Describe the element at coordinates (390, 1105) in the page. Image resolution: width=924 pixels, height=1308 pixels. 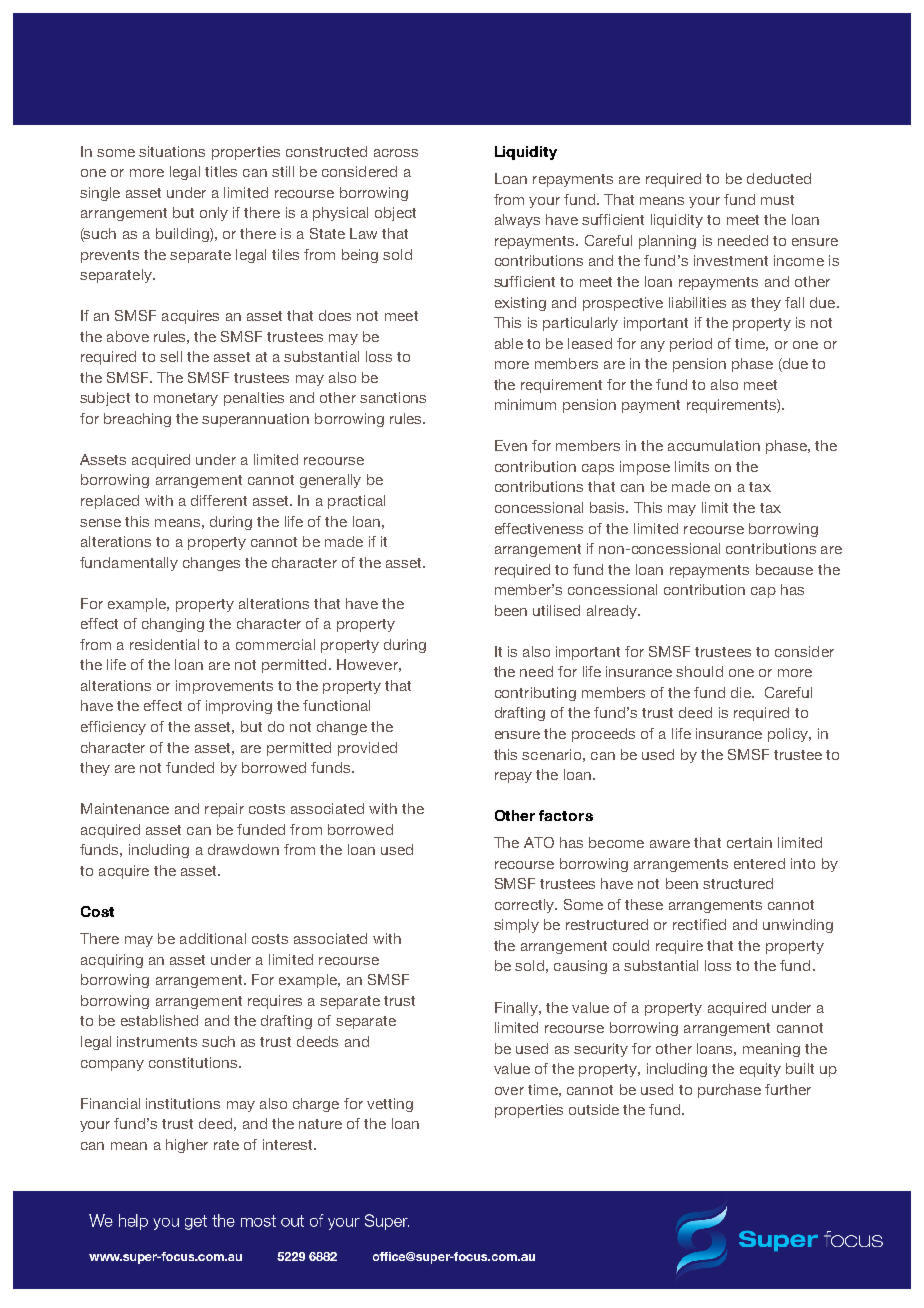
I see `vetting` at that location.
